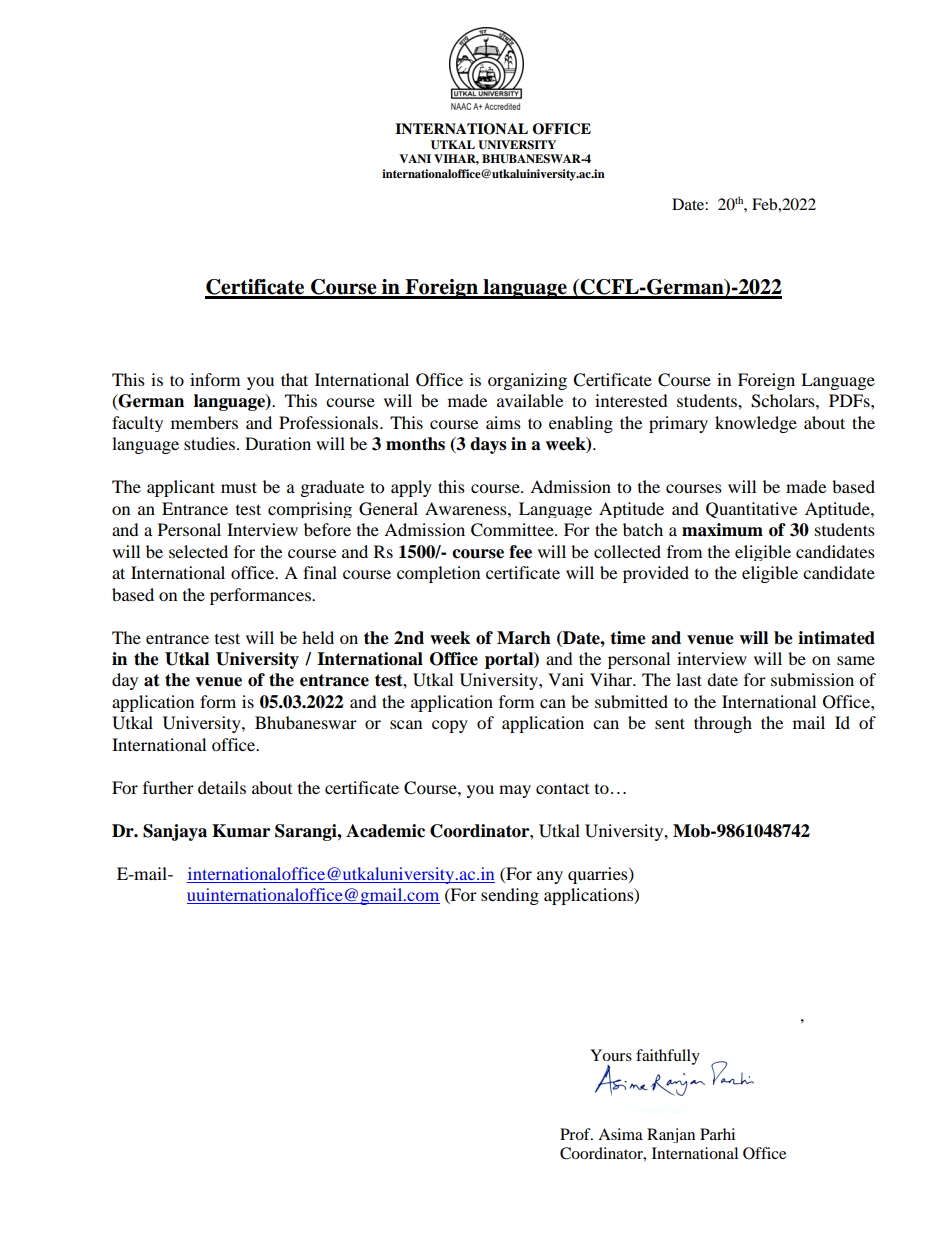 The height and width of the screenshot is (1233, 952). What do you see at coordinates (723, 724) in the screenshot?
I see `through` at bounding box center [723, 724].
